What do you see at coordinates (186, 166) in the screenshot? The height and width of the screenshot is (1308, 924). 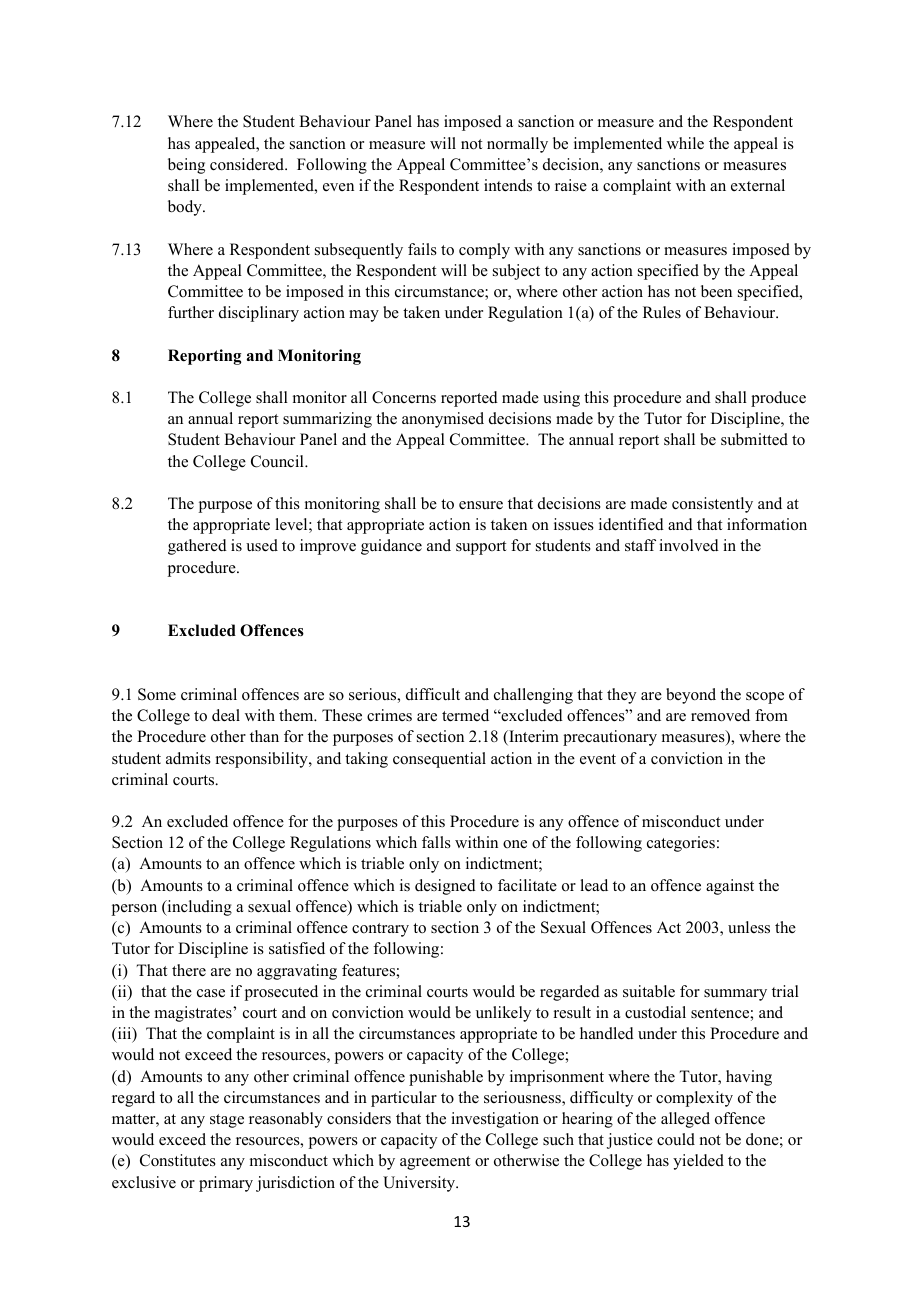 I see `being` at bounding box center [186, 166].
